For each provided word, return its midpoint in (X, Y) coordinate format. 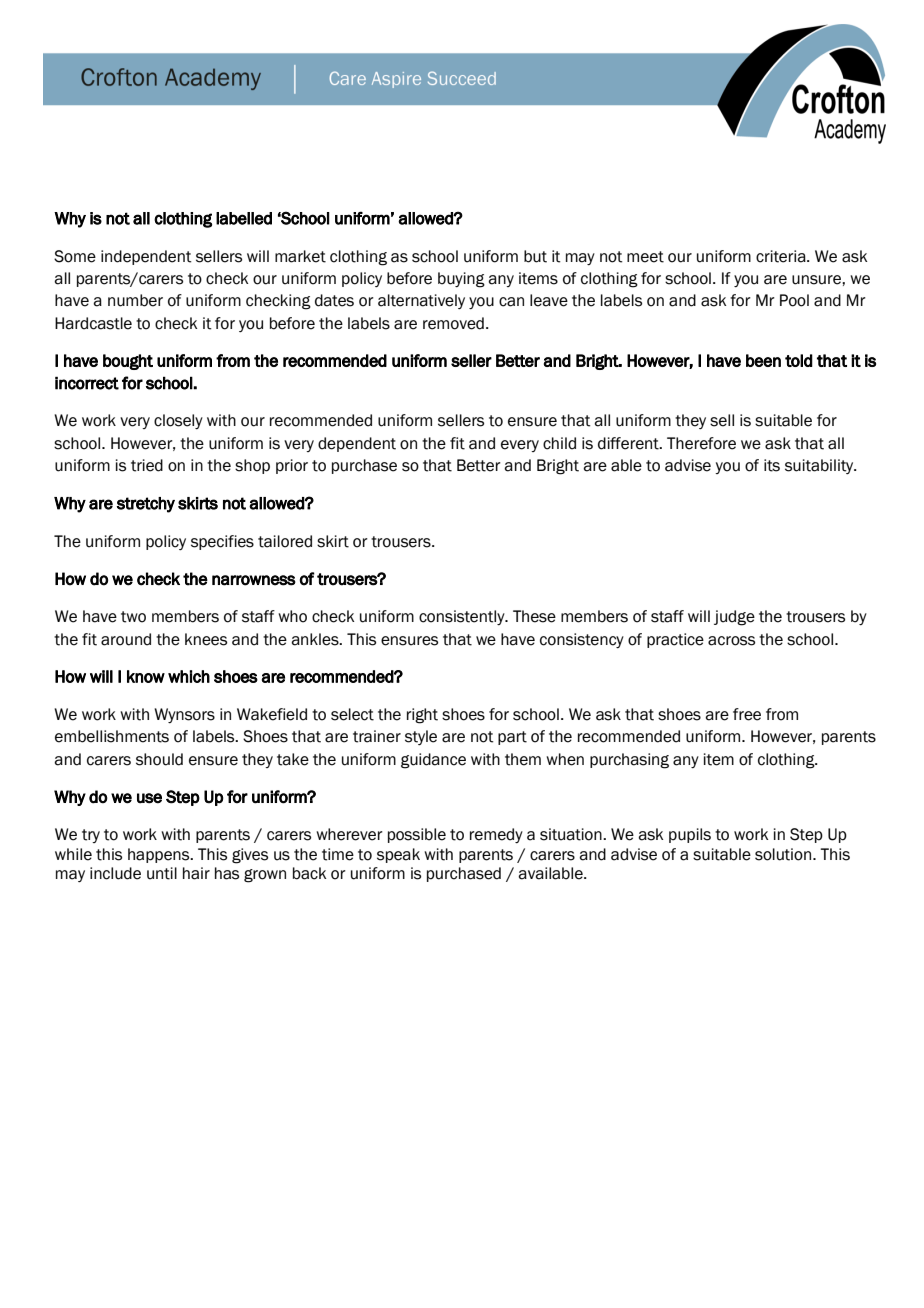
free (747, 714)
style (421, 737)
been (763, 360)
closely (178, 421)
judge (734, 618)
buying (461, 280)
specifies (222, 542)
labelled (244, 218)
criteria (782, 256)
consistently (463, 617)
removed (453, 323)
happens (160, 855)
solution (784, 854)
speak (398, 855)
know (146, 676)
